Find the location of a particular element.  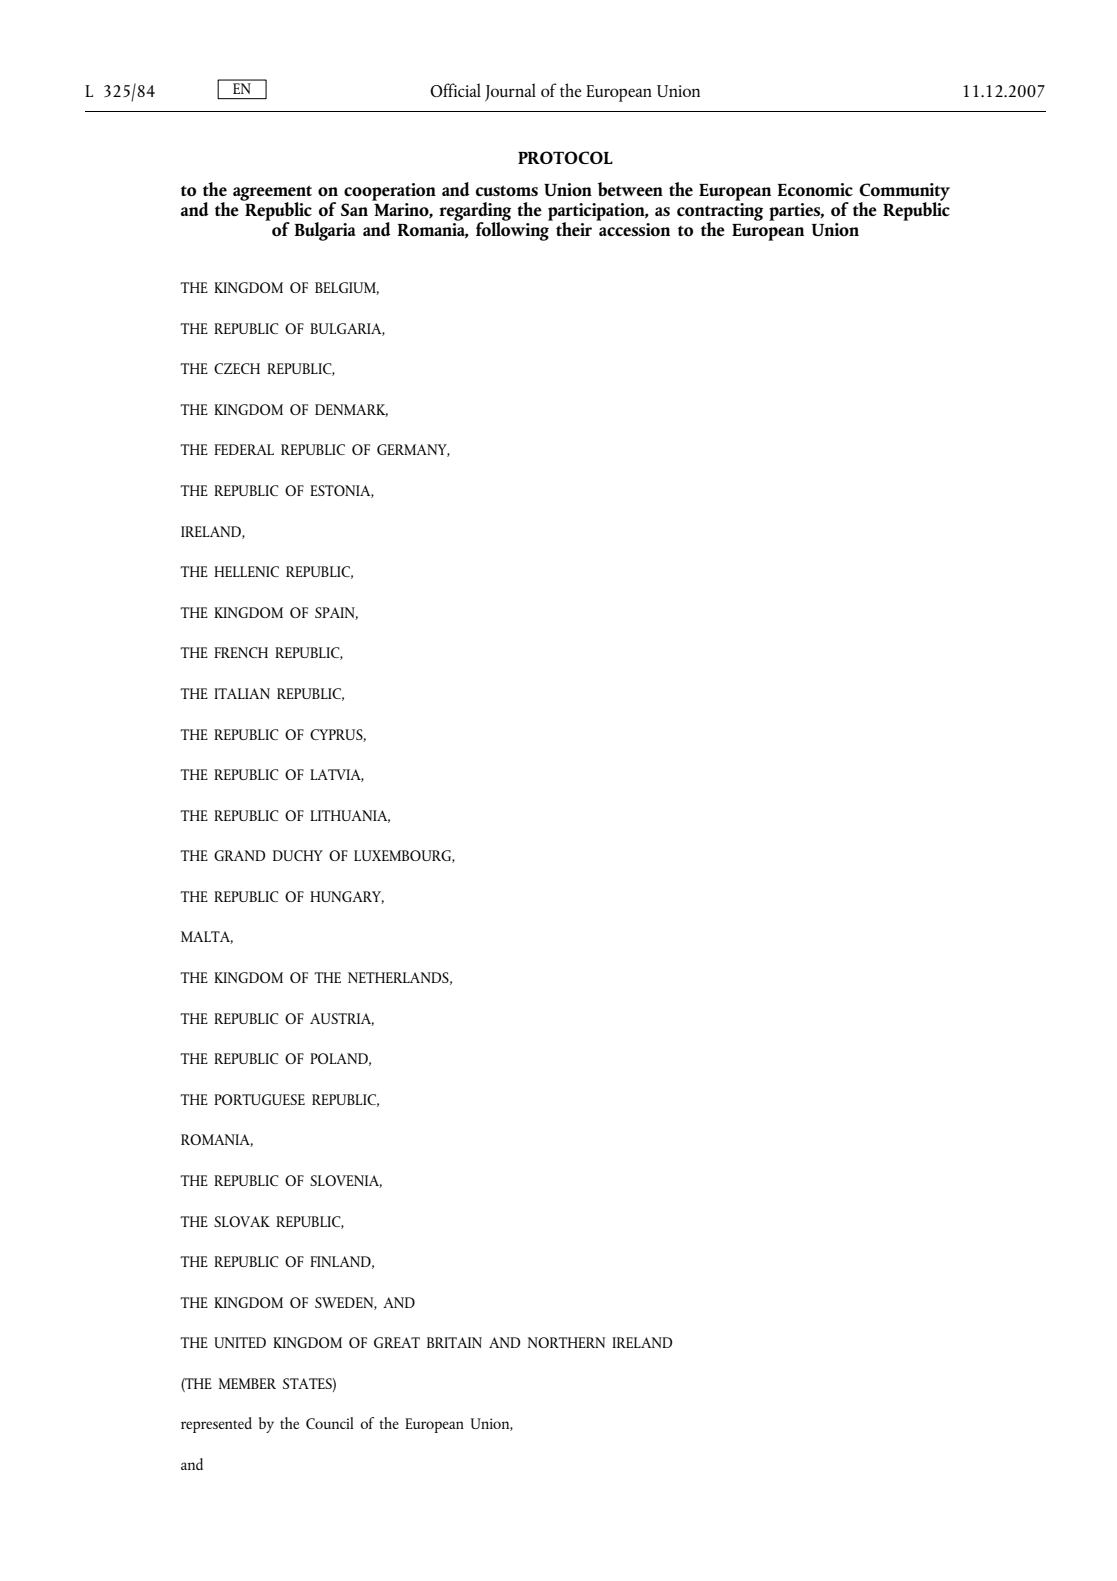

their is located at coordinates (574, 229).
